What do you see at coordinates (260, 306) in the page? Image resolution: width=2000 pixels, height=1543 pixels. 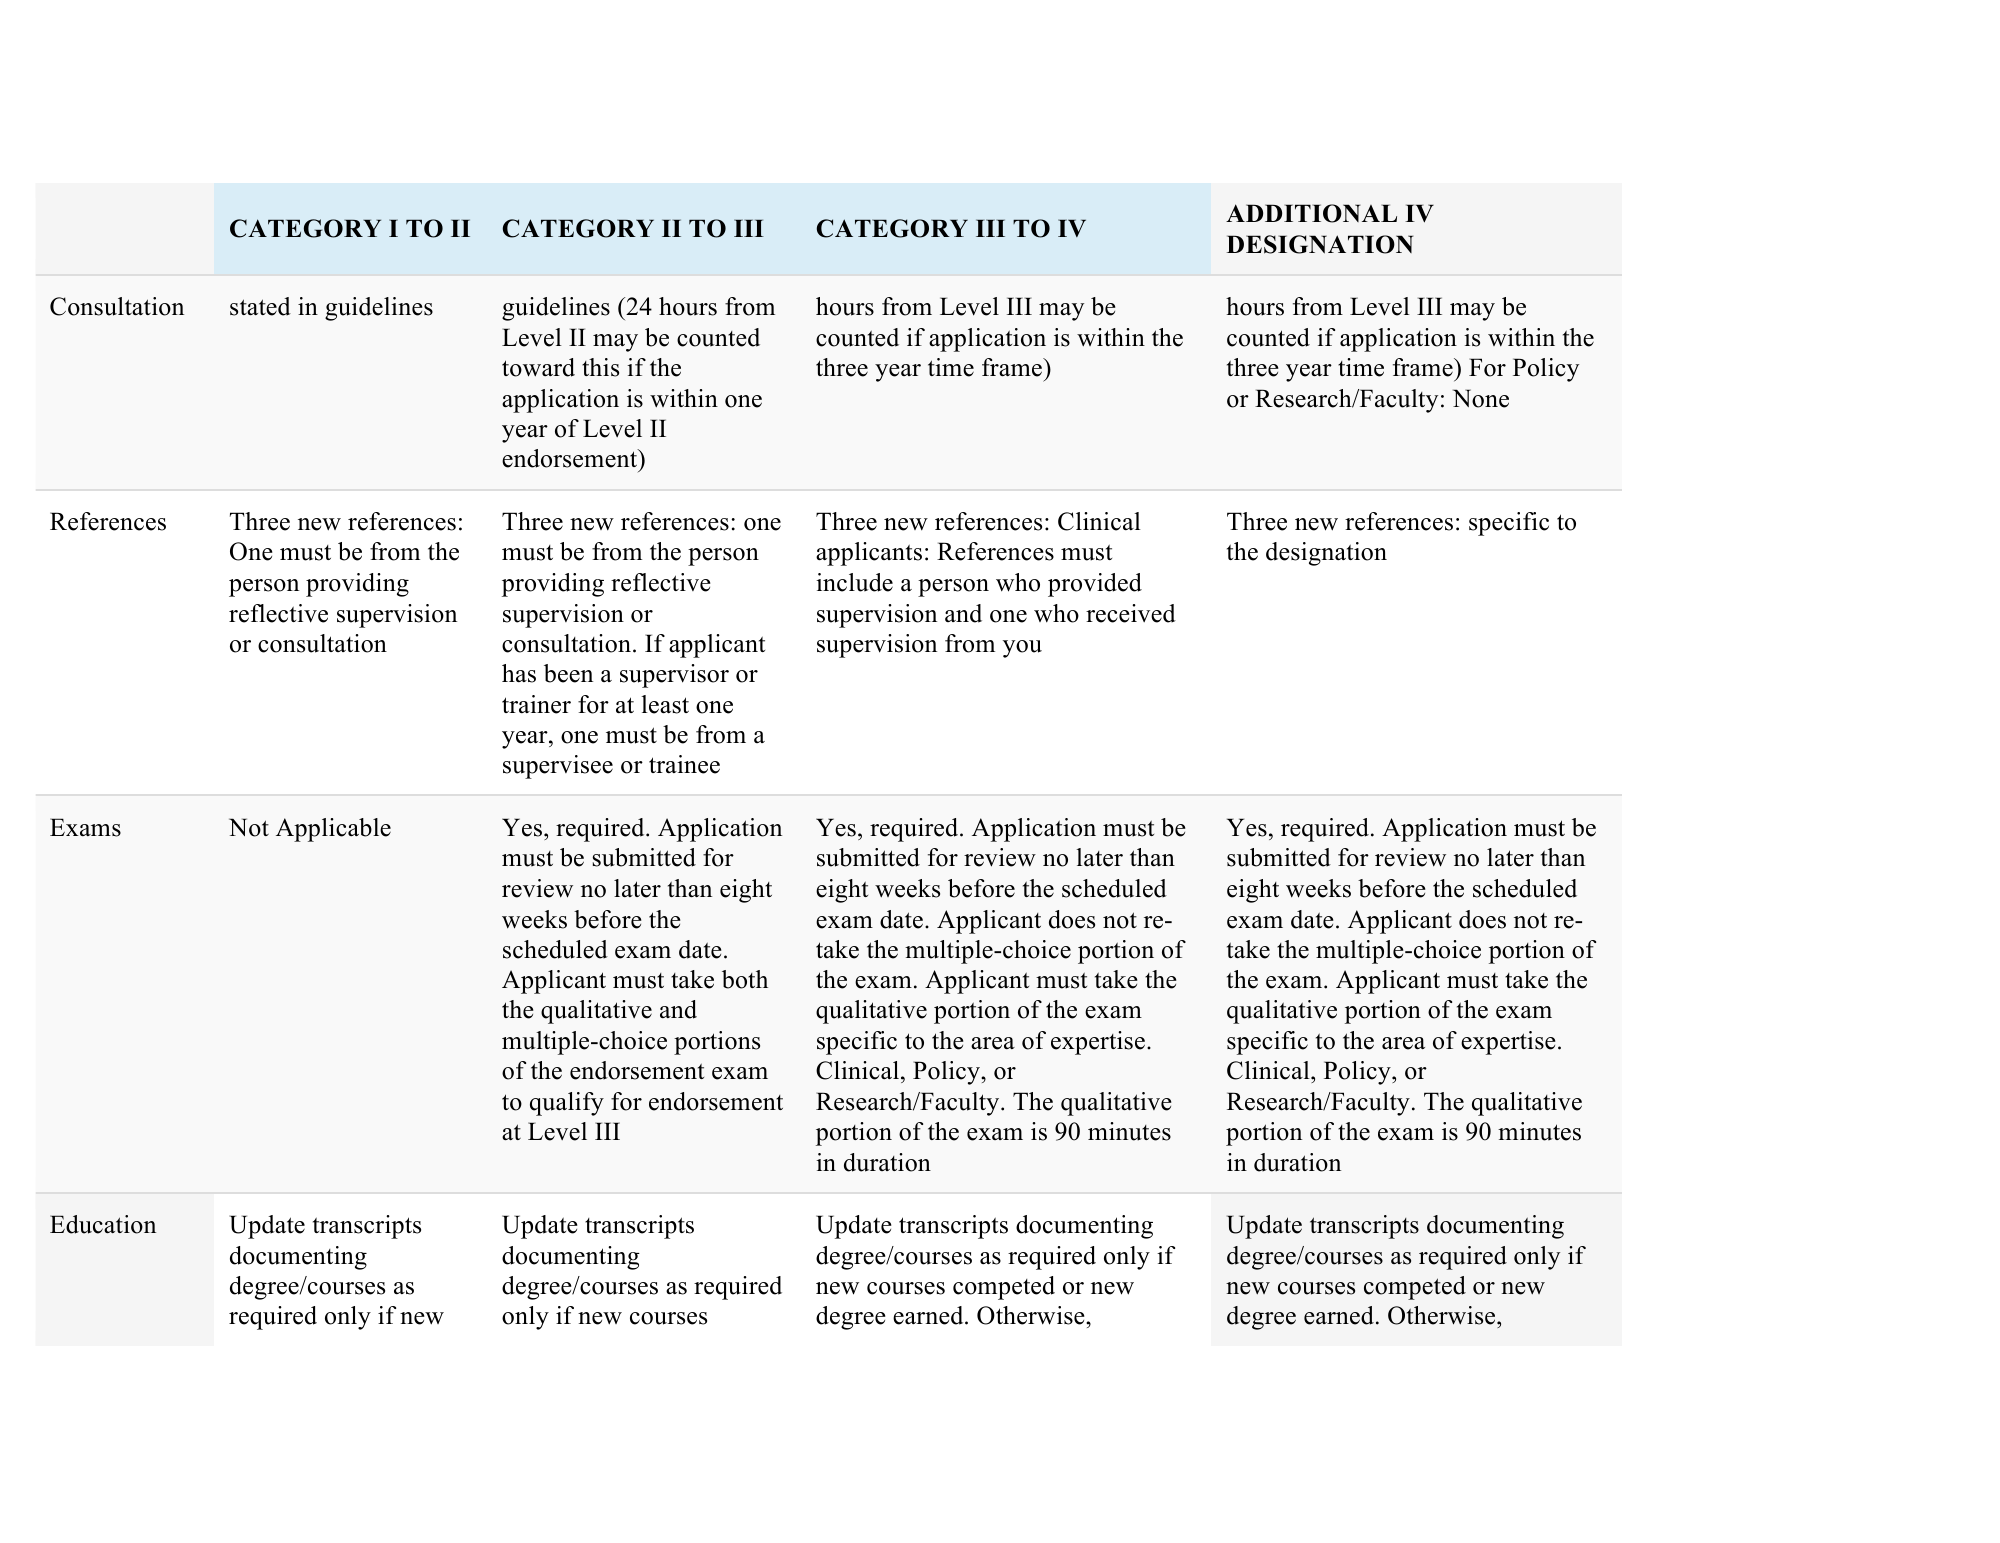 I see `stated` at bounding box center [260, 306].
